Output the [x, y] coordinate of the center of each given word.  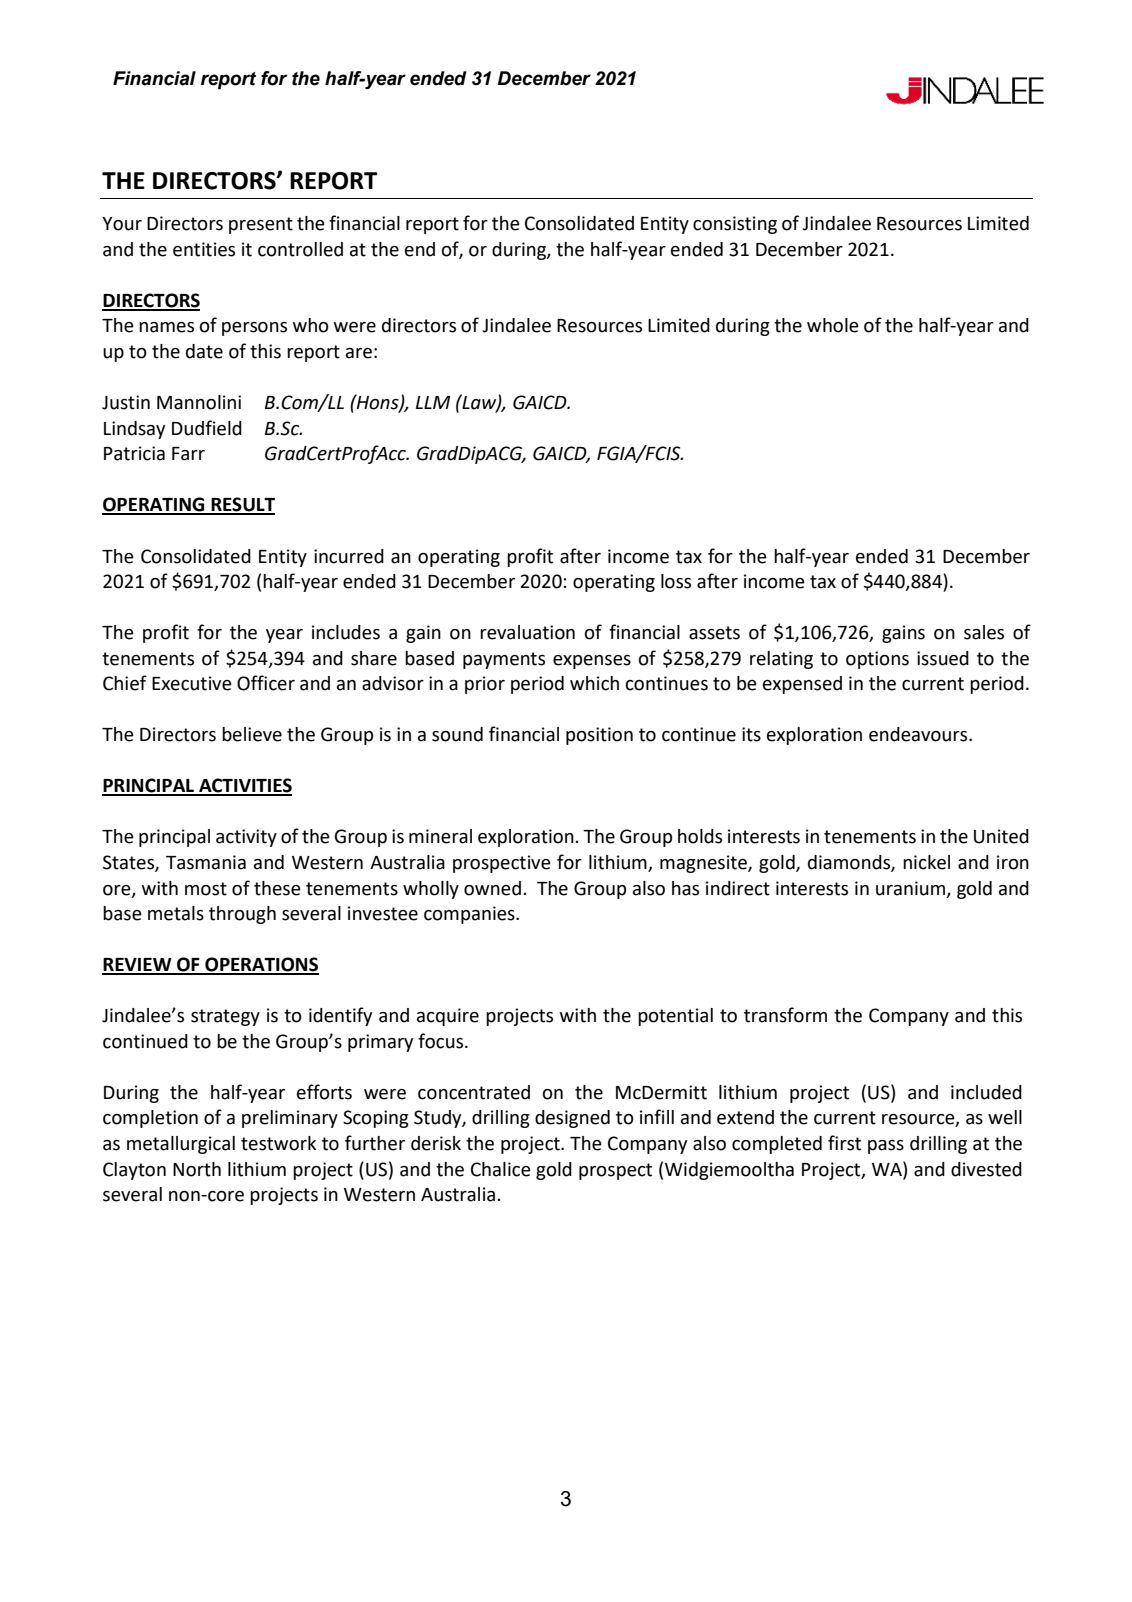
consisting [735, 225]
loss [676, 581]
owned [492, 888]
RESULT [242, 505]
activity [246, 838]
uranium [910, 888]
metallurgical [181, 1145]
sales [984, 632]
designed [572, 1119]
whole [833, 325]
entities [204, 249]
